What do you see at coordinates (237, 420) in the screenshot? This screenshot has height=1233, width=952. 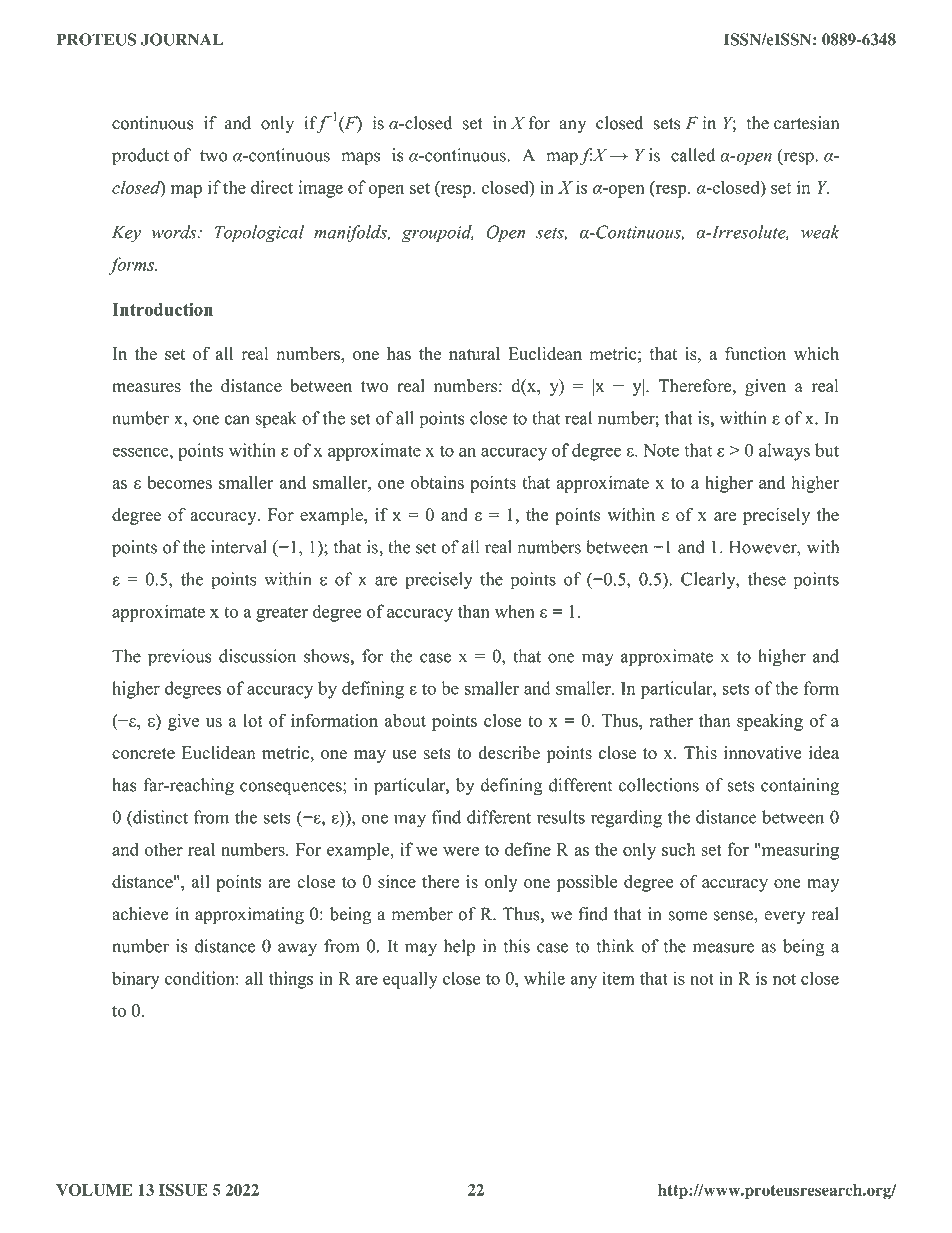 I see `can` at bounding box center [237, 420].
